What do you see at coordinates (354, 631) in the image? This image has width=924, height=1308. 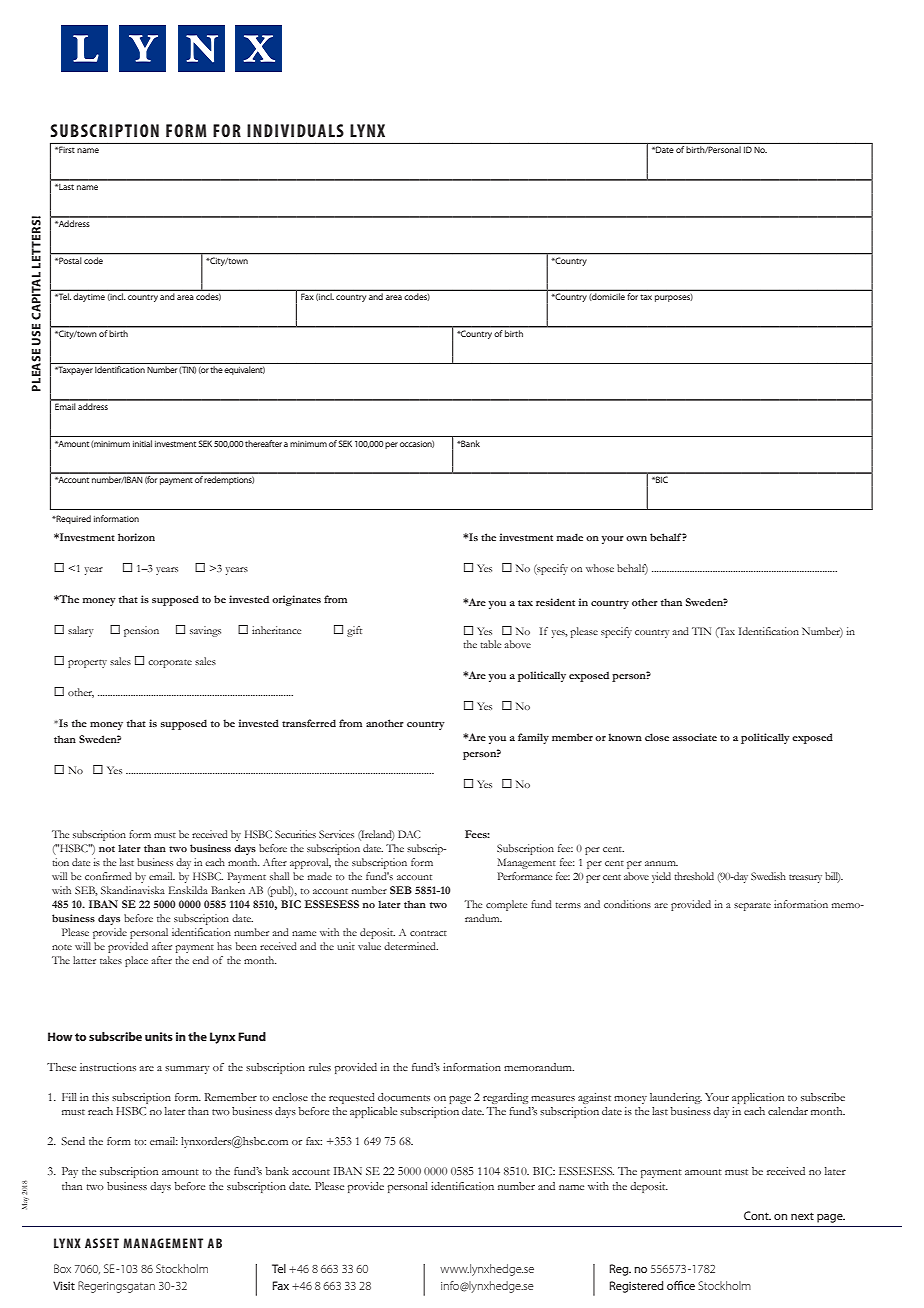 I see `gift` at bounding box center [354, 631].
